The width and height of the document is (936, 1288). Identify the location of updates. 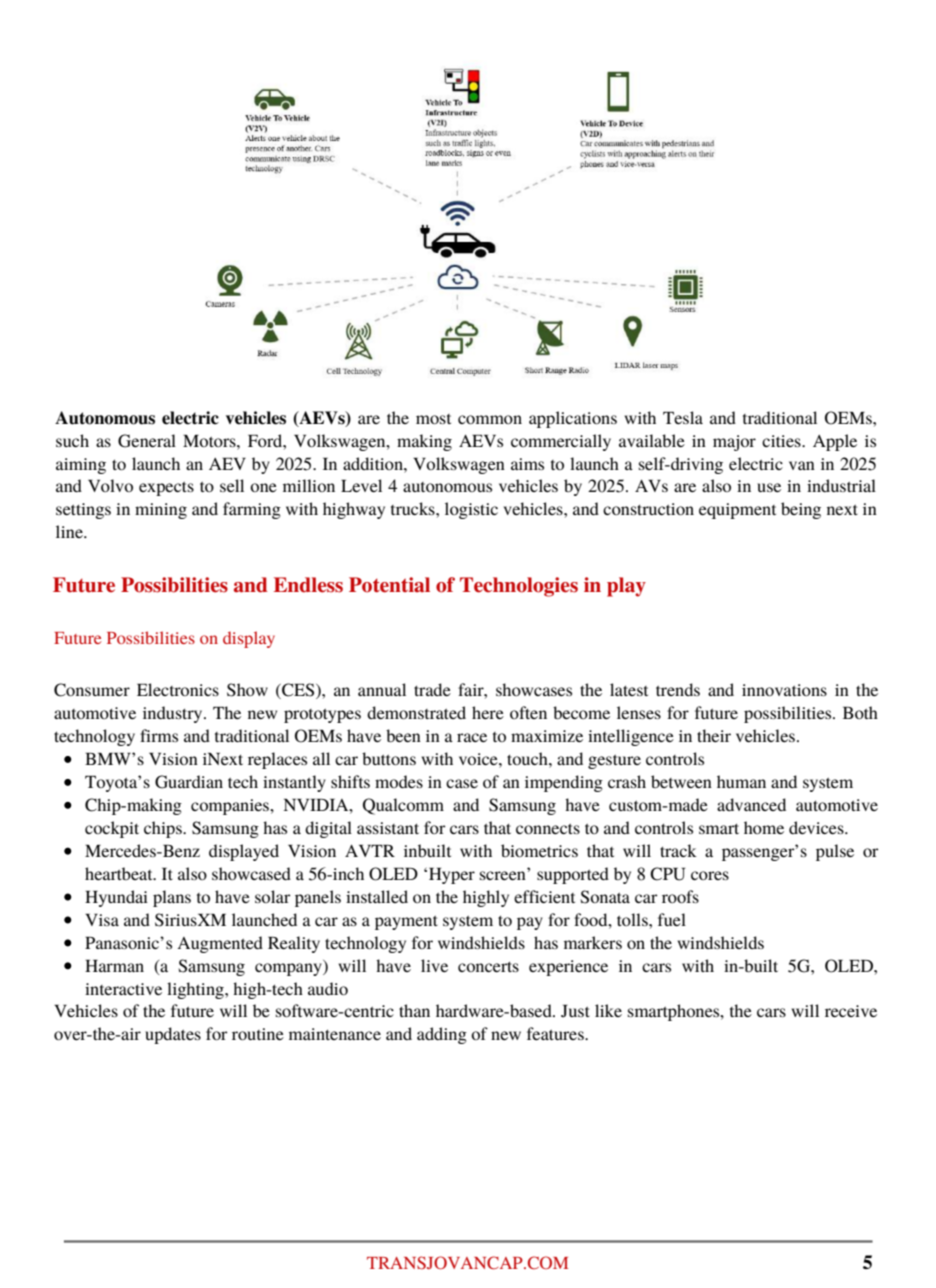
(173, 1035).
